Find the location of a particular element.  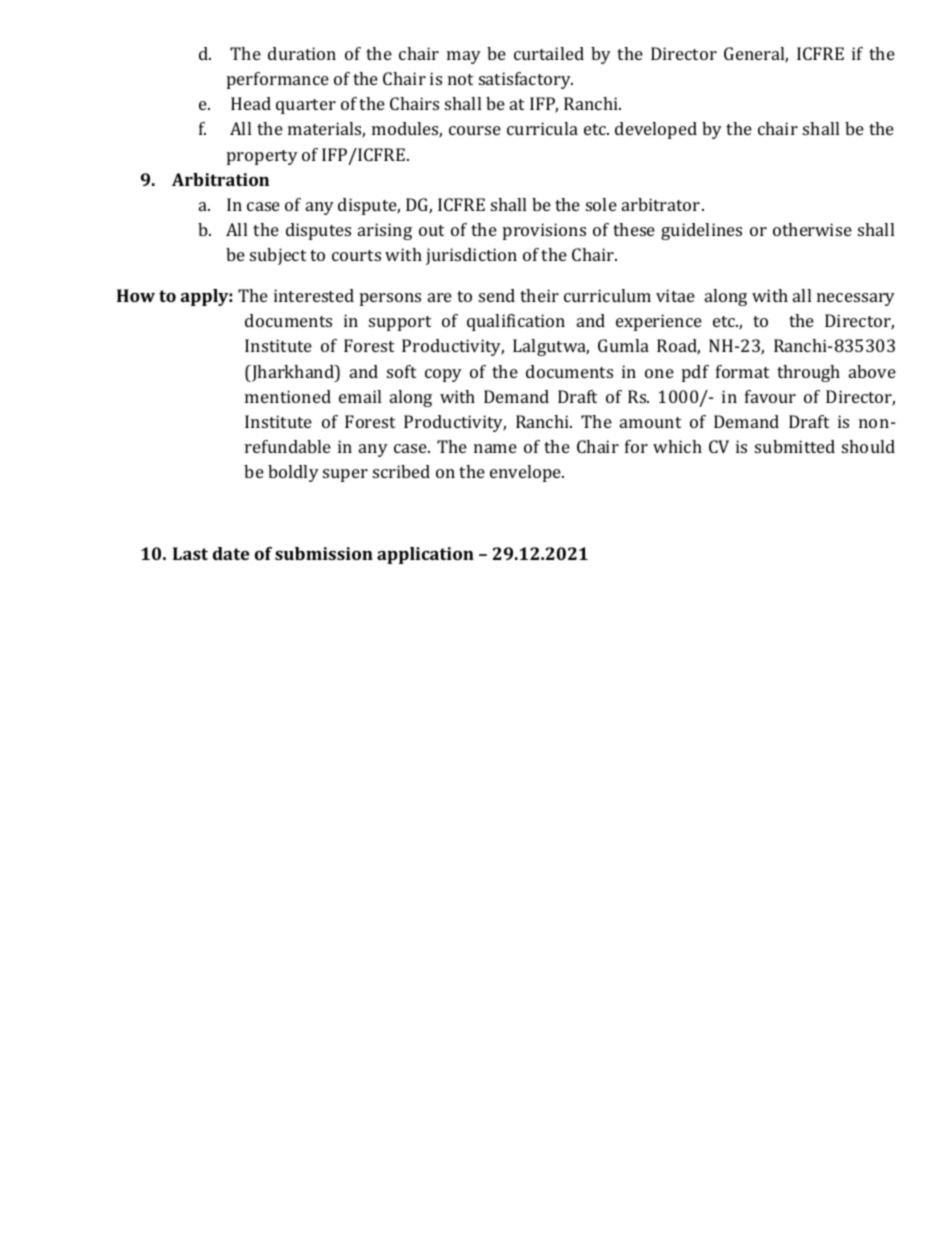

date is located at coordinates (231, 553).
